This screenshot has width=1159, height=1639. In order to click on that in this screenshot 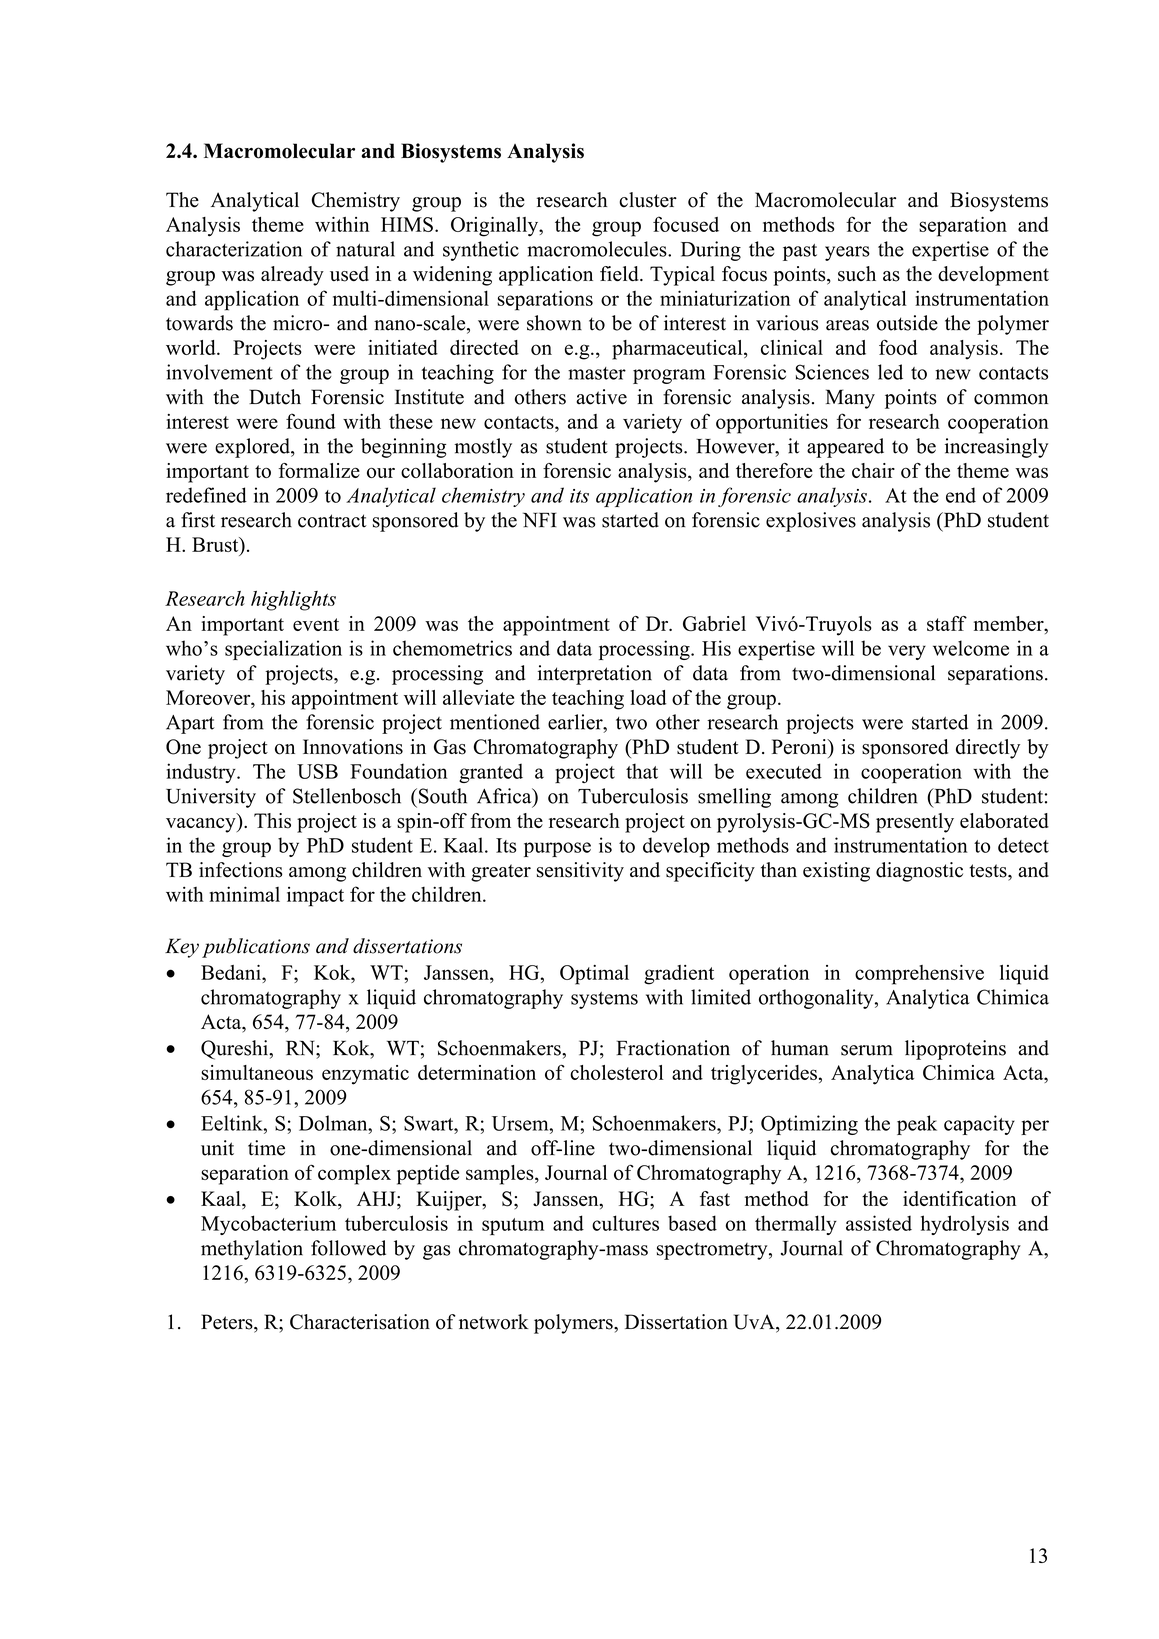, I will do `click(642, 771)`.
